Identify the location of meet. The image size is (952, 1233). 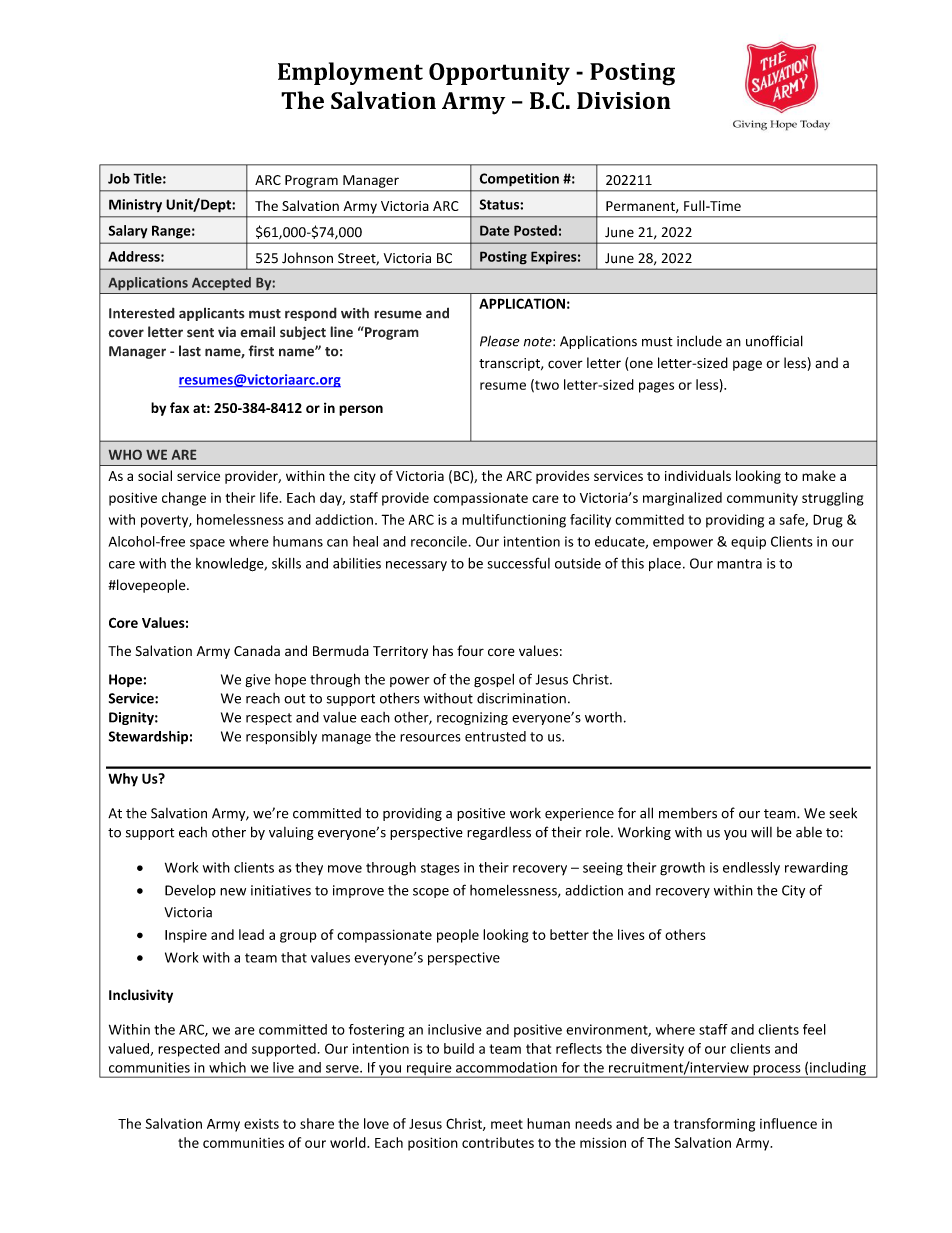
(507, 1124).
